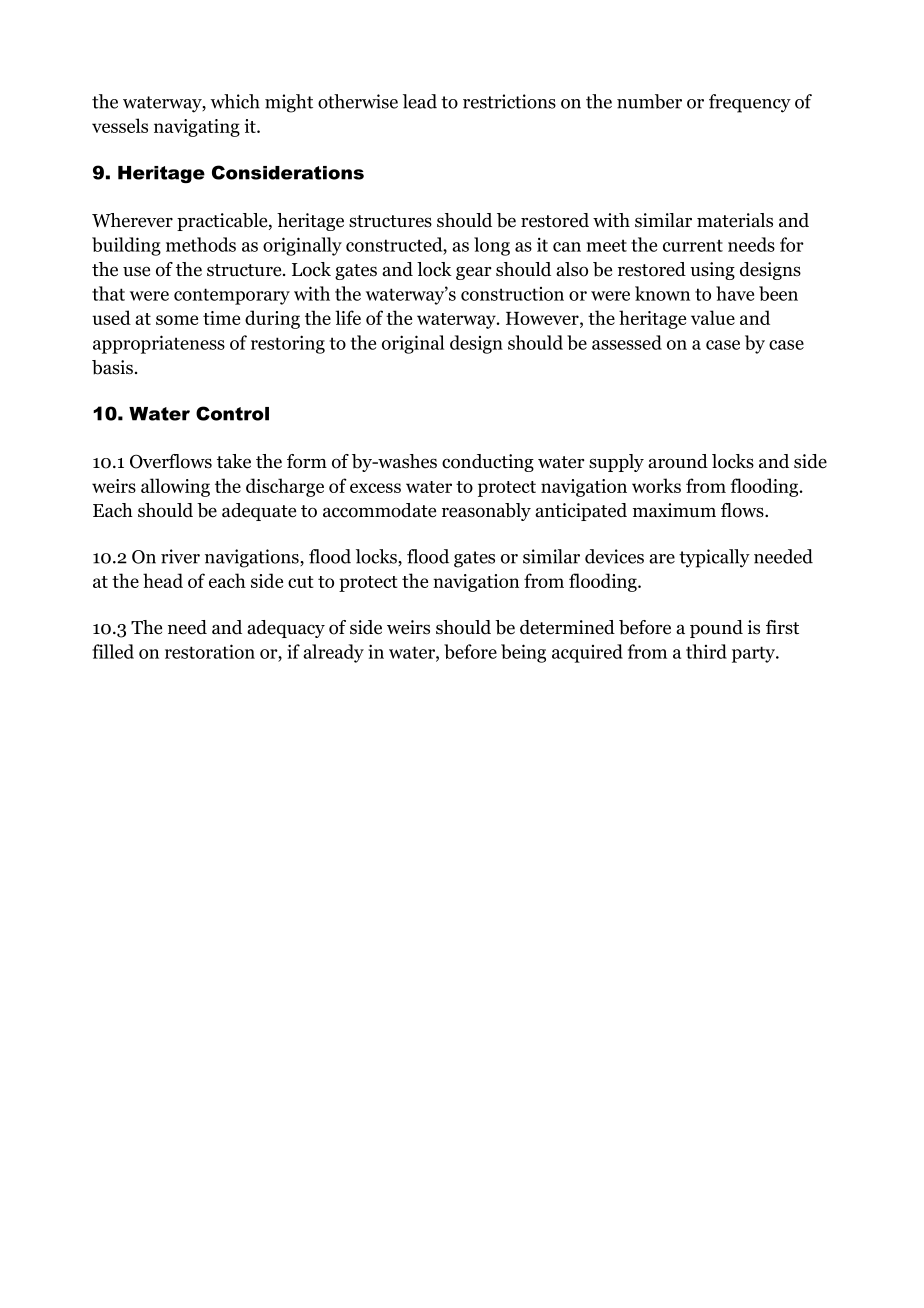 The image size is (924, 1308). I want to click on lead, so click(420, 101).
